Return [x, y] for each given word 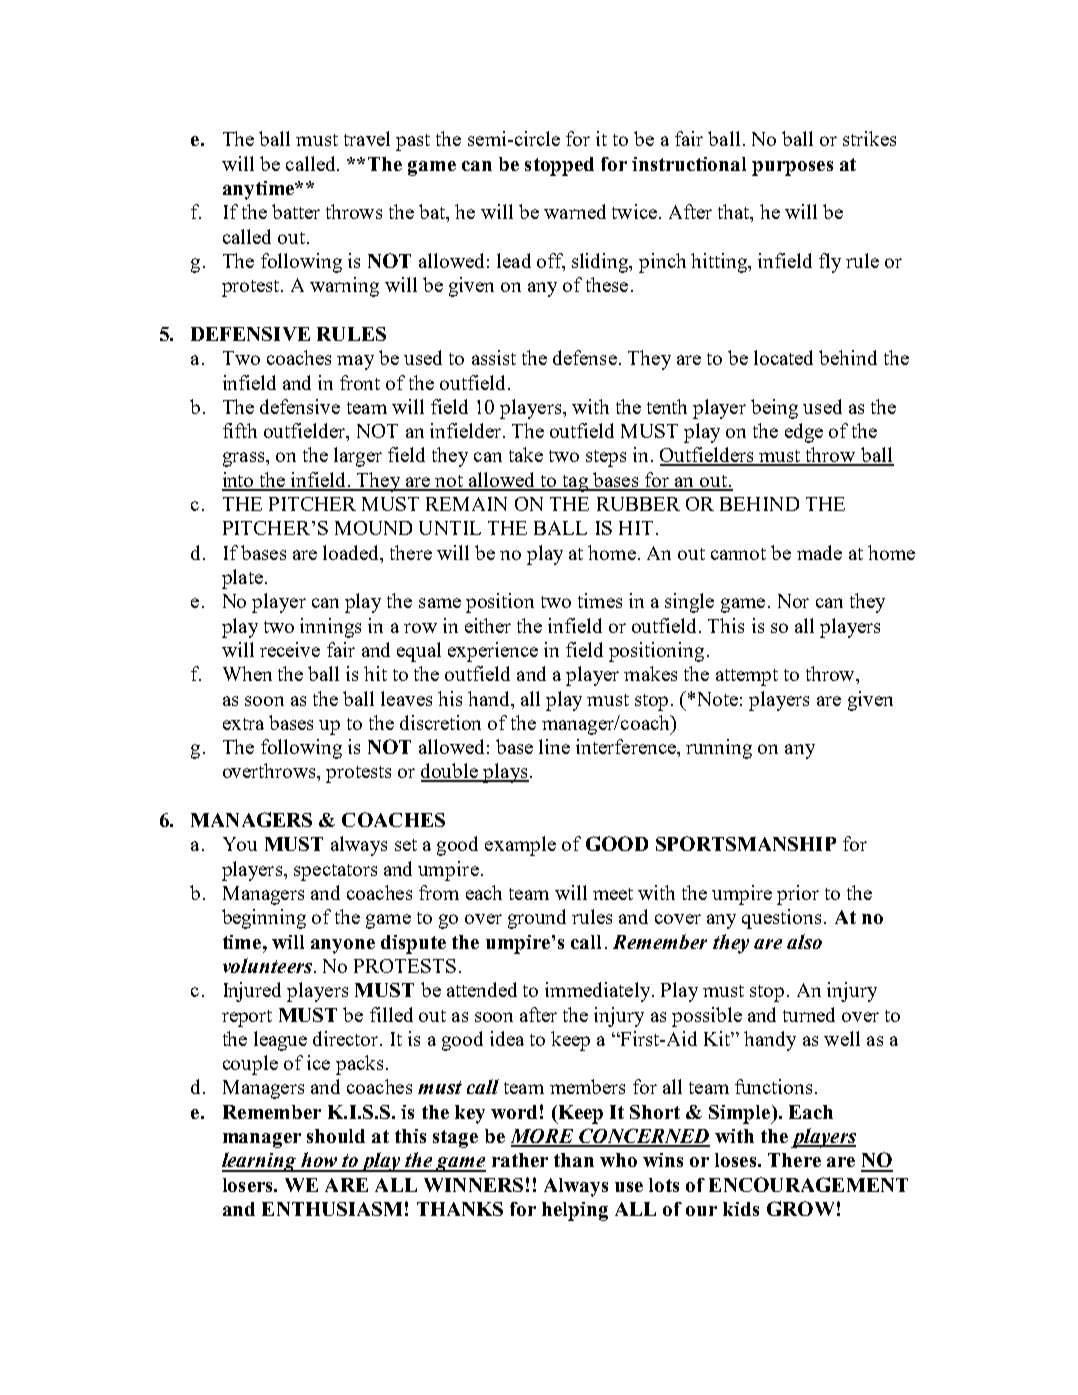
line [554, 746]
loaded [352, 552]
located [783, 357]
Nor [793, 601]
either [488, 625]
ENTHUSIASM [332, 1209]
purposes [792, 168]
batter [296, 211]
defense [585, 357]
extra [243, 724]
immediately [599, 992]
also [804, 941]
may [355, 362]
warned [575, 211]
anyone [343, 946]
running [719, 749]
